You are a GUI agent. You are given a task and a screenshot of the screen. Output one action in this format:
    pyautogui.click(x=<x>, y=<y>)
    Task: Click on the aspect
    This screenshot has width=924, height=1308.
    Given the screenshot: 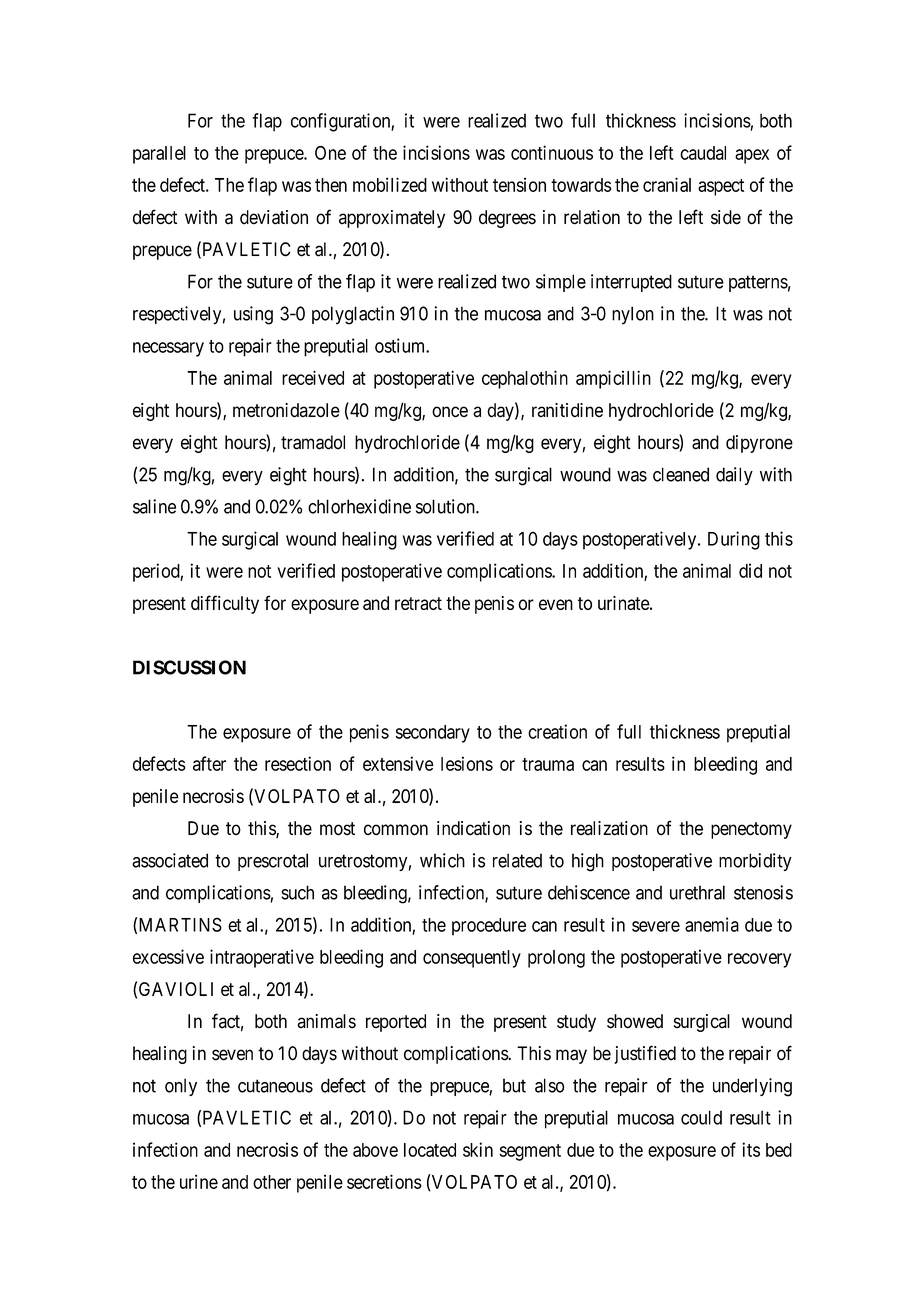 What is the action you would take?
    pyautogui.click(x=721, y=187)
